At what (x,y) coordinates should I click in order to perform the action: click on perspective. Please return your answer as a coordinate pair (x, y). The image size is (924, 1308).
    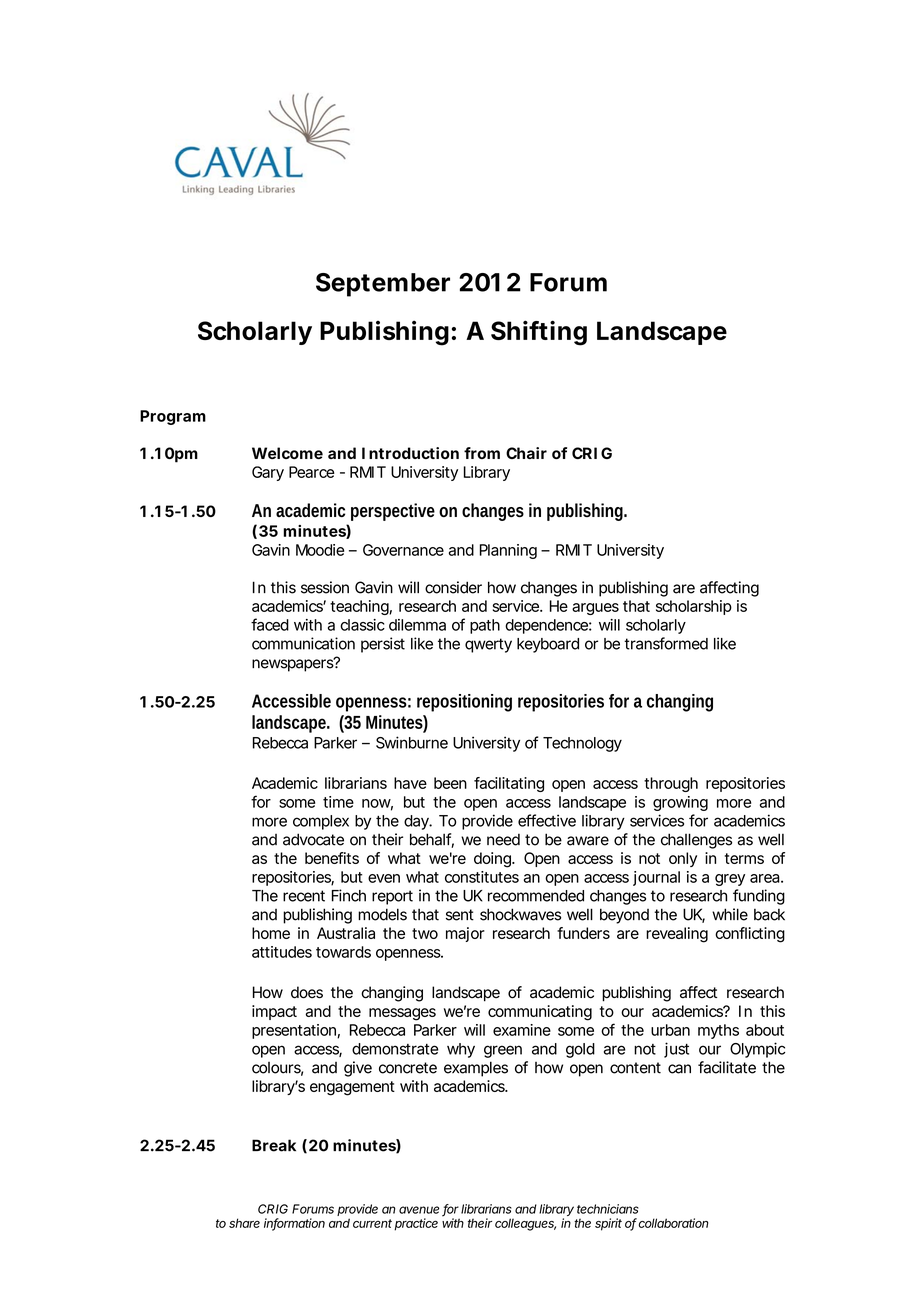
    Looking at the image, I should click on (393, 512).
